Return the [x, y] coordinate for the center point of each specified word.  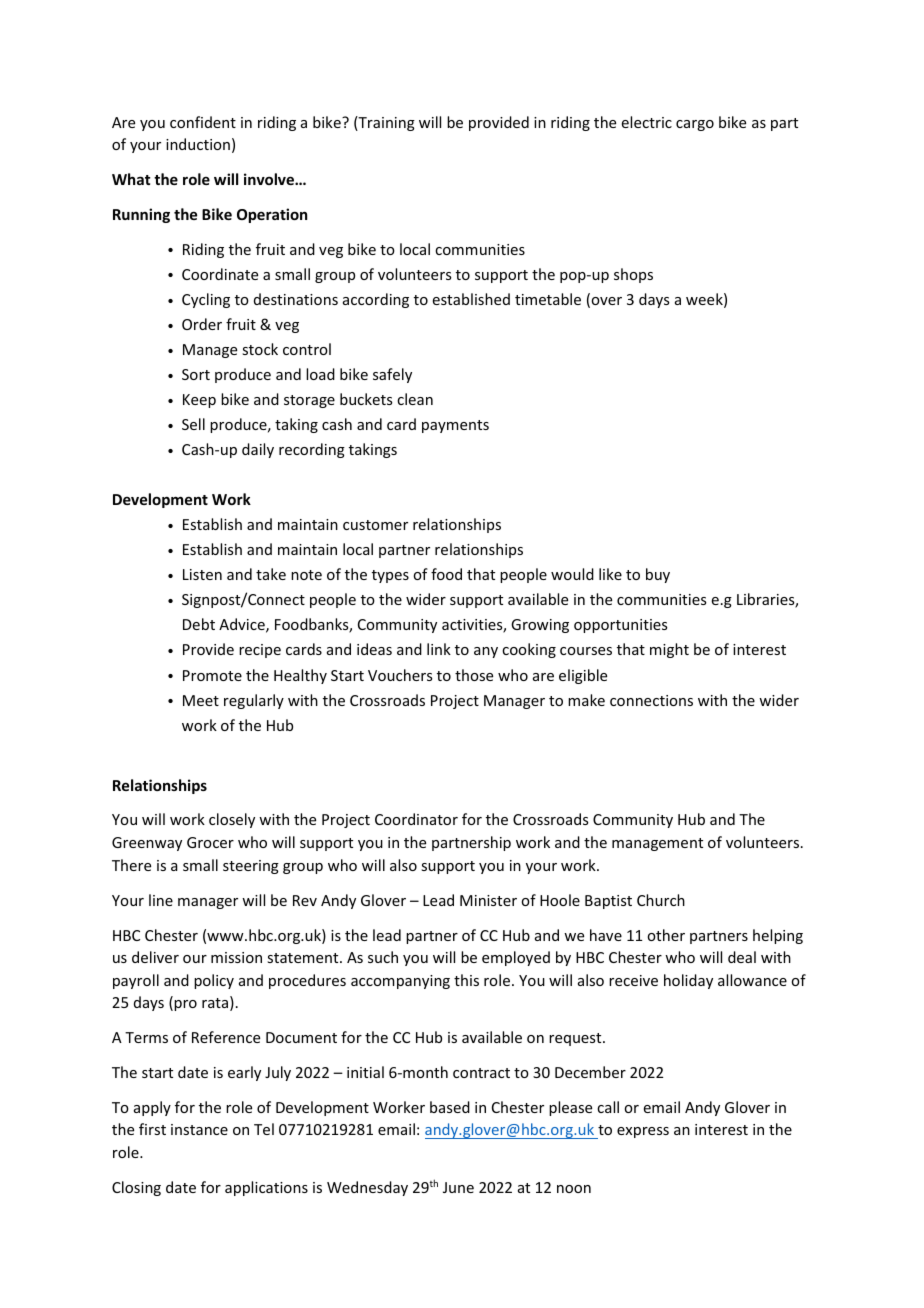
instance [199, 1129]
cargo [695, 125]
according [376, 300]
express [643, 1132]
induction [198, 144]
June [458, 1187]
